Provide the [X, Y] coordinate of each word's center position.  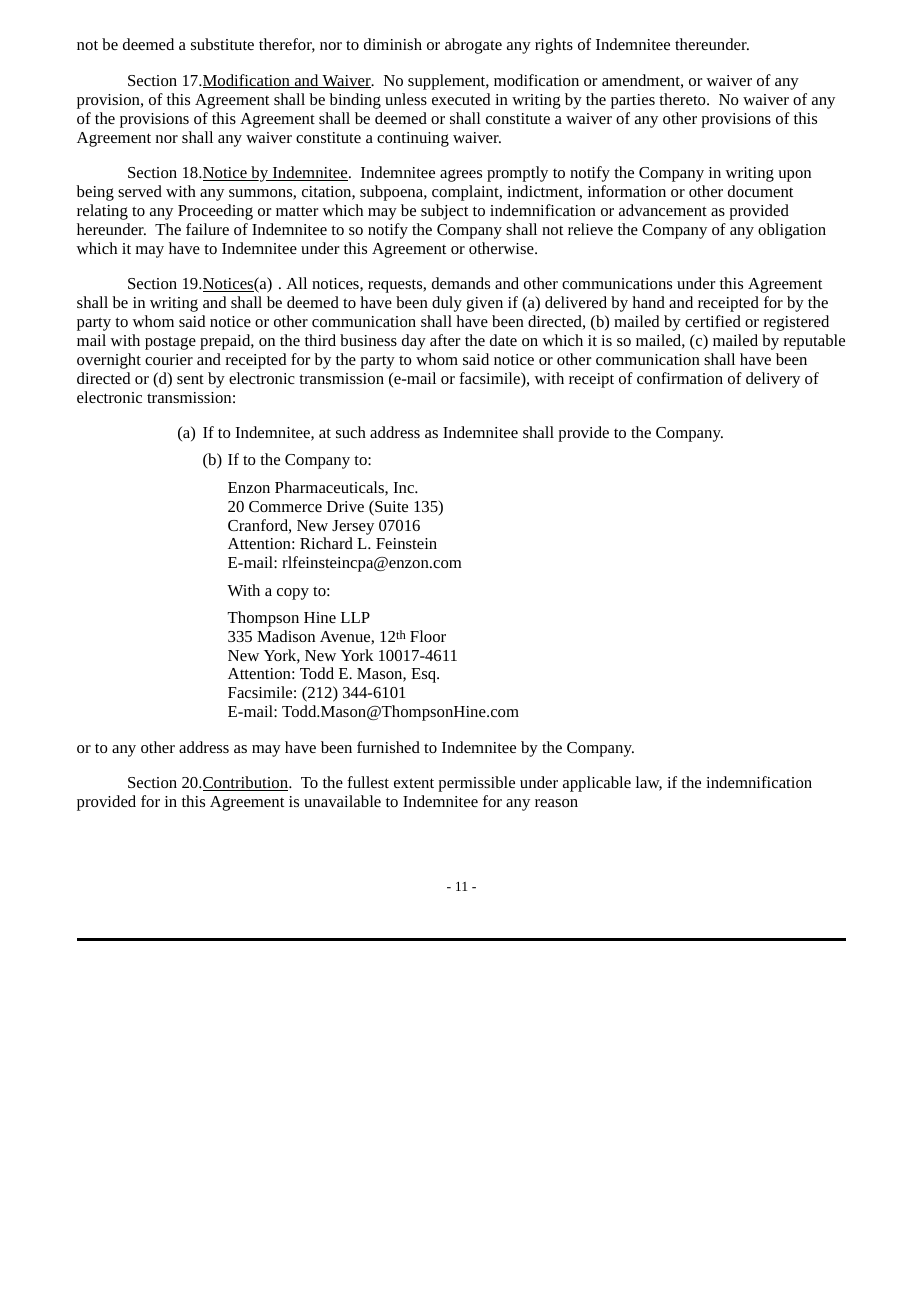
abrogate [473, 46]
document [760, 191]
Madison [286, 636]
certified [713, 321]
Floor [428, 636]
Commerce [285, 506]
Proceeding [215, 212]
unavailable [342, 801]
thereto [682, 99]
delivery [773, 380]
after [445, 340]
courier [169, 359]
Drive [345, 506]
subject [444, 212]
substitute [222, 44]
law [649, 783]
